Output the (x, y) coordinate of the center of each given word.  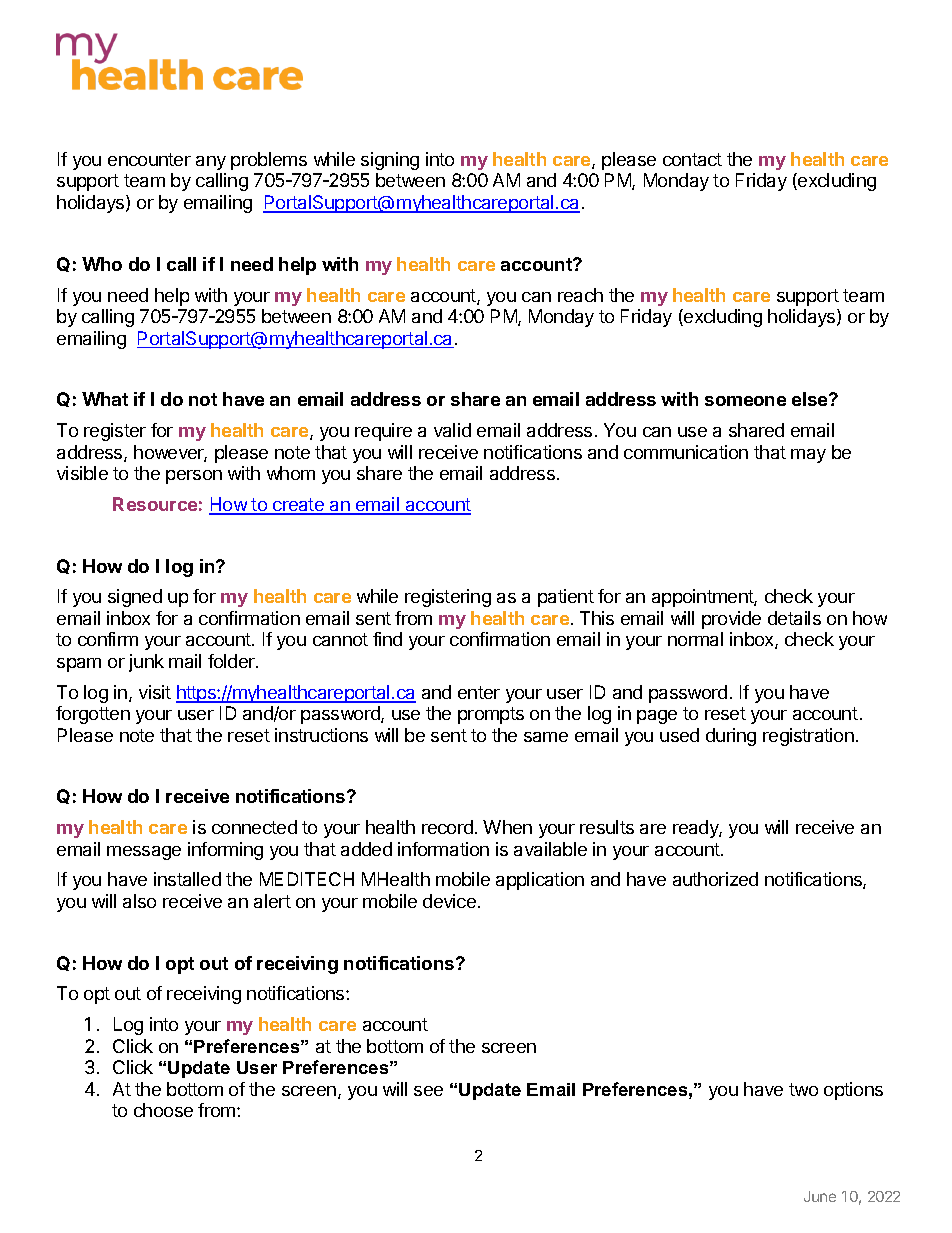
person (194, 477)
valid (452, 430)
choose (163, 1110)
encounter (149, 159)
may (808, 456)
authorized (715, 879)
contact (692, 159)
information (443, 849)
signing (390, 161)
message (144, 853)
